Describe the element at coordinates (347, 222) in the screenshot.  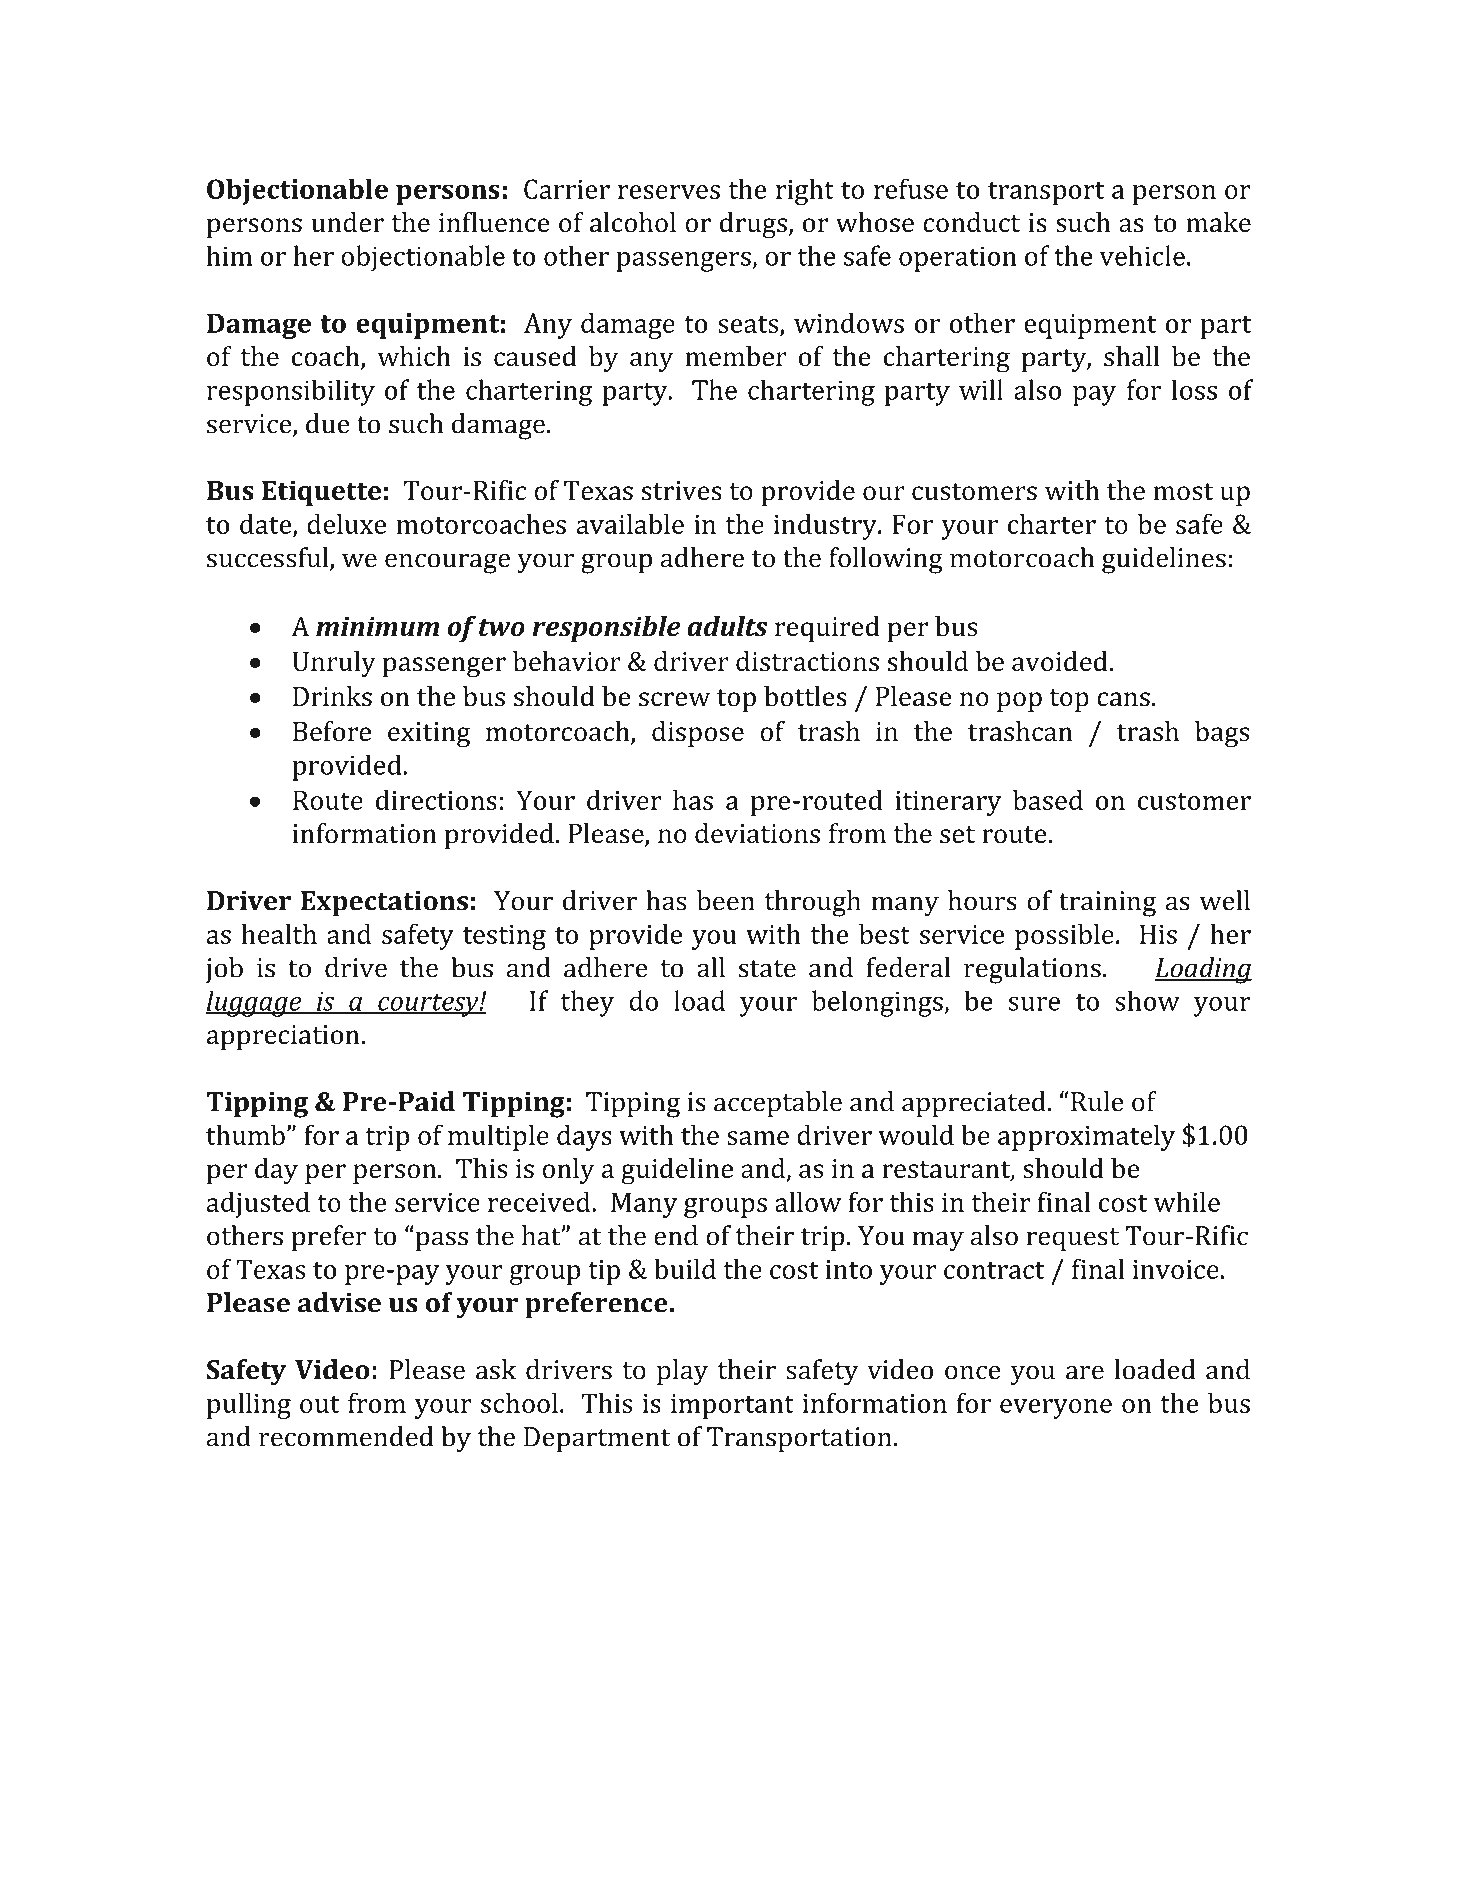
I see `under` at that location.
